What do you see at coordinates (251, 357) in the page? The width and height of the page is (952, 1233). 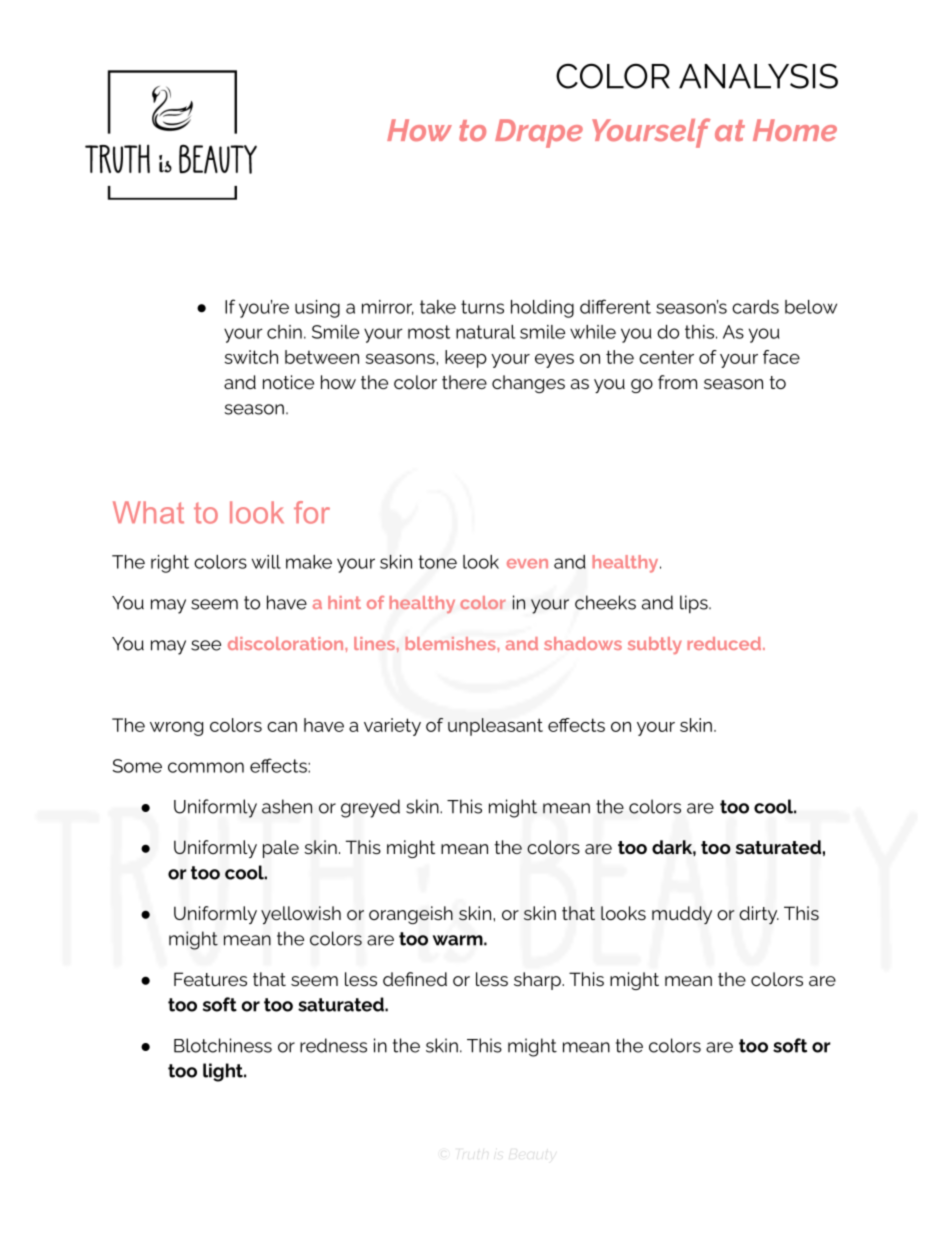 I see `switch` at bounding box center [251, 357].
